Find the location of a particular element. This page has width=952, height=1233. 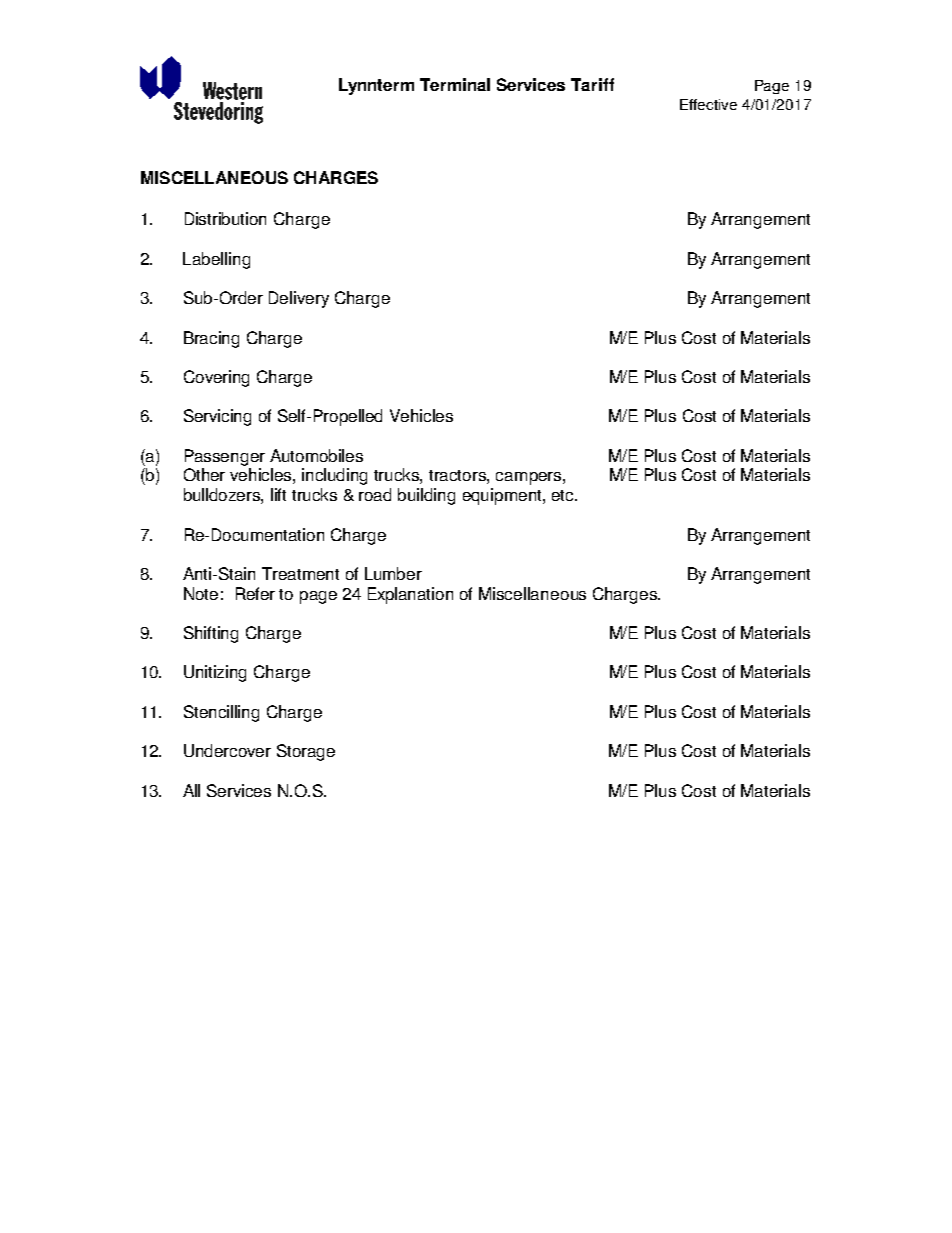

Delivery is located at coordinates (299, 299).
